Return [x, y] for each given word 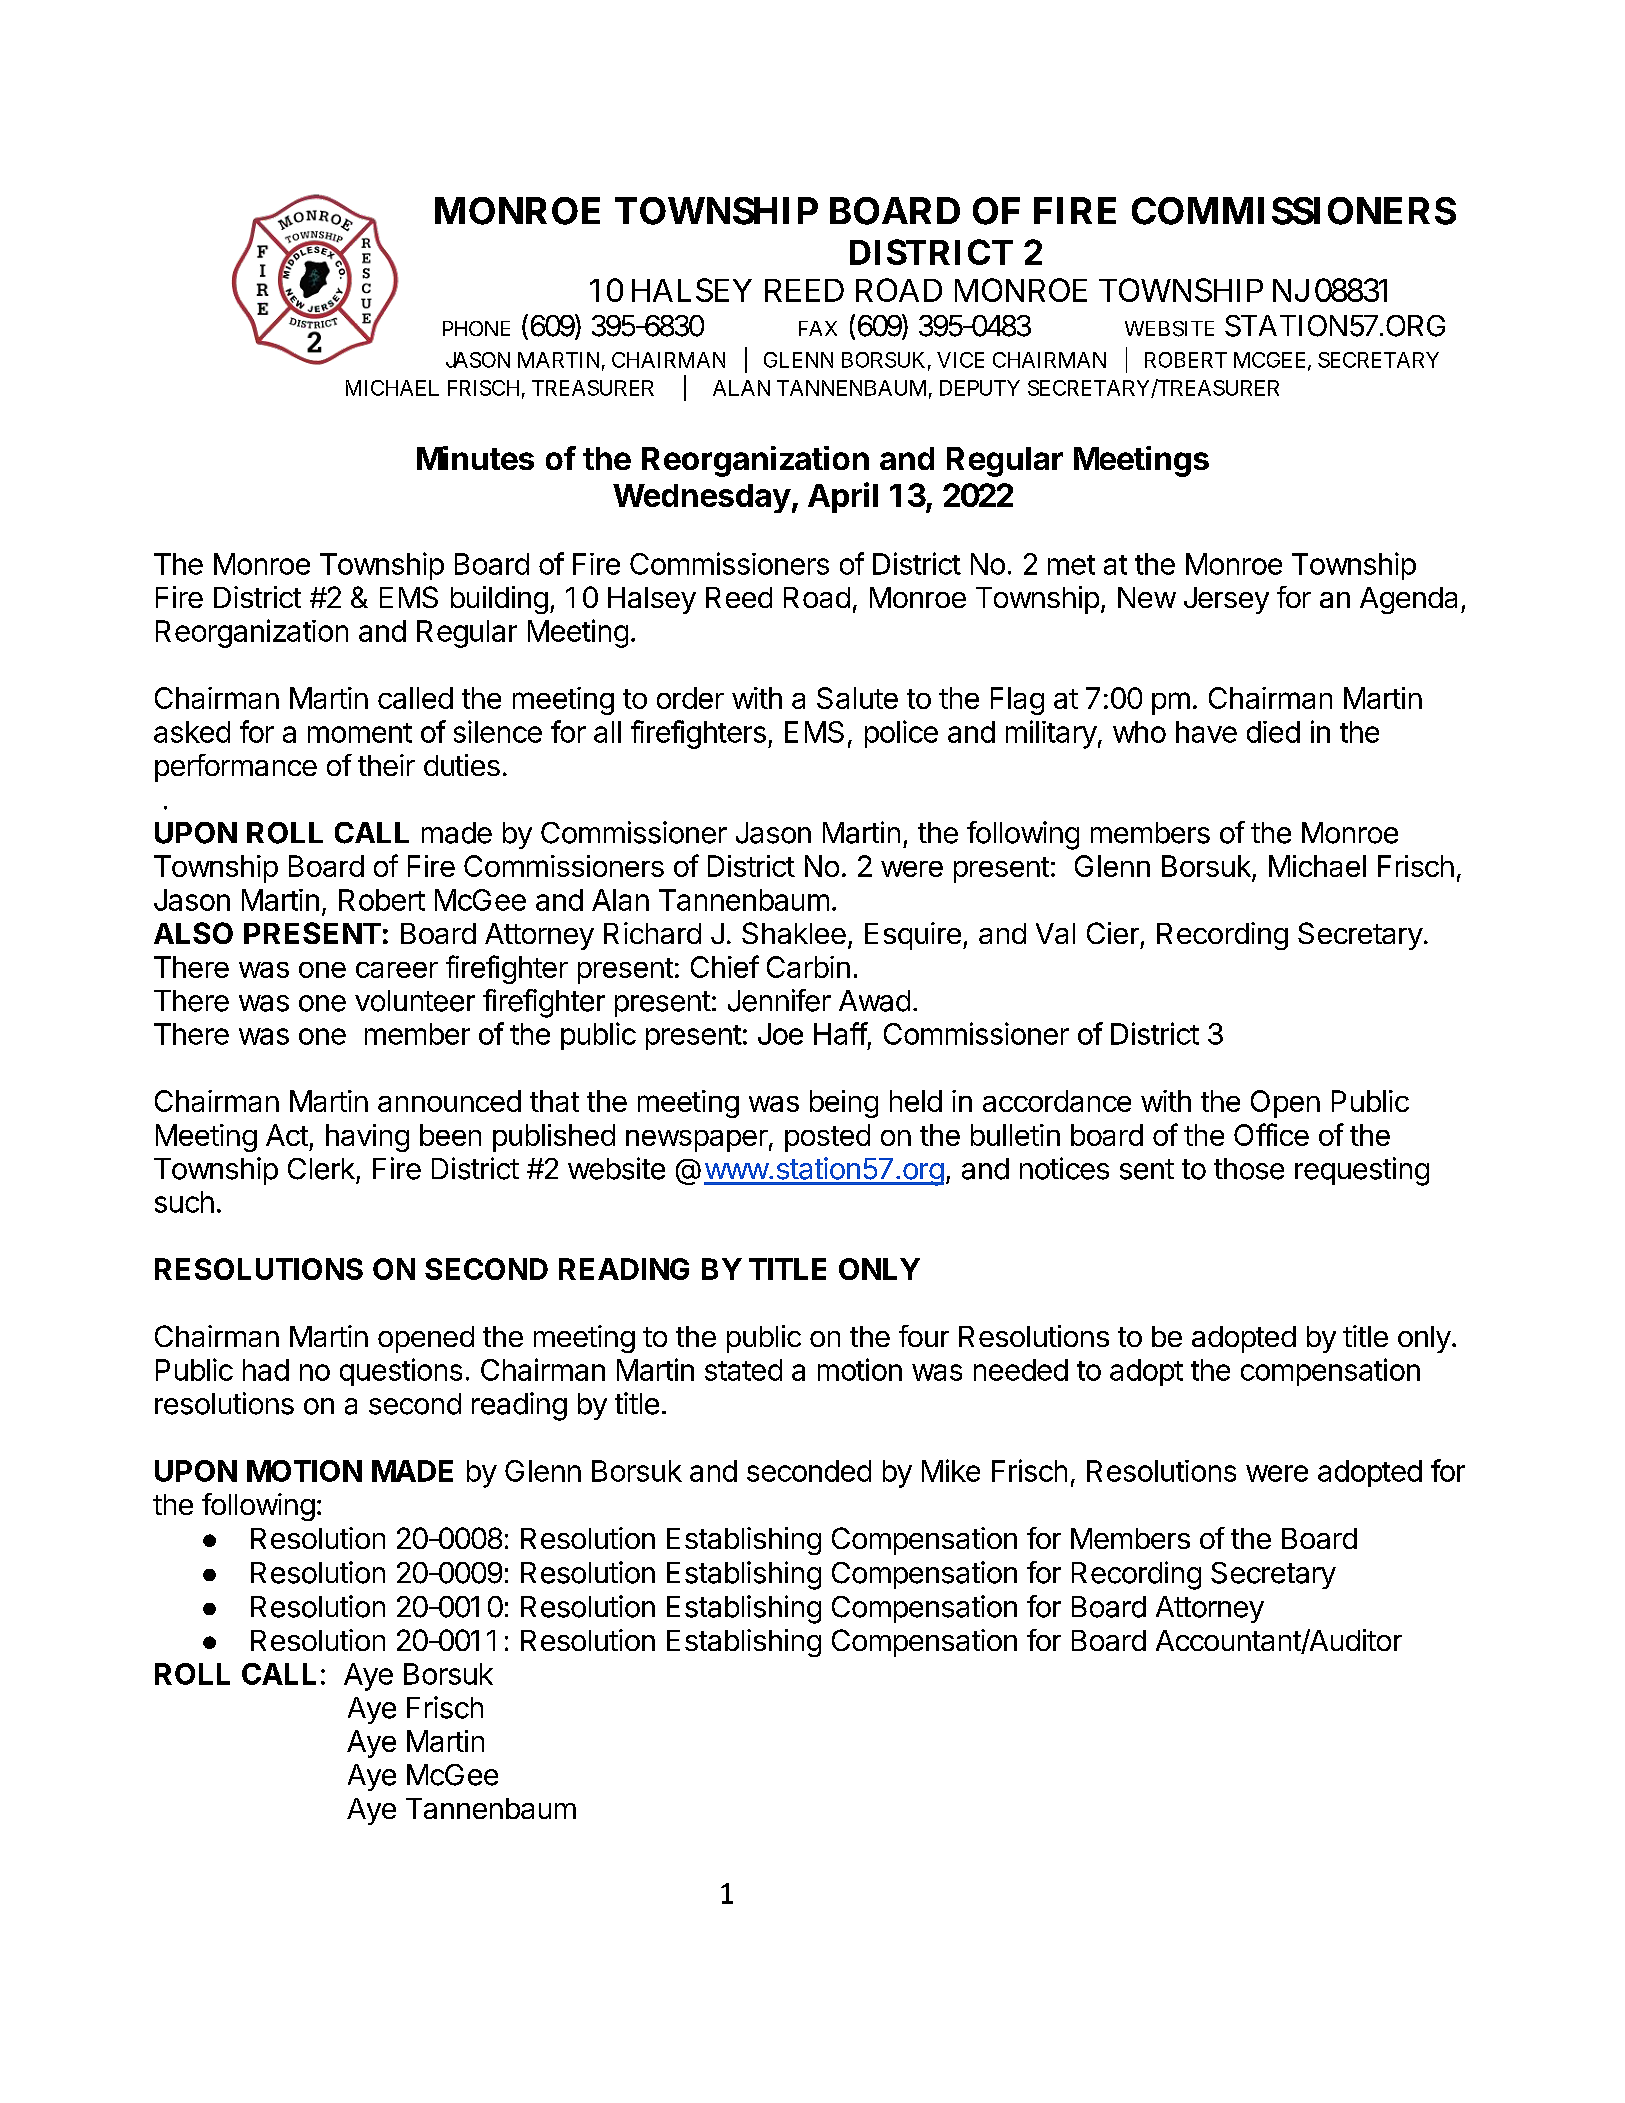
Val [1055, 933]
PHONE [476, 328]
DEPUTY [980, 388]
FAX [818, 328]
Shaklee [794, 933]
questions [401, 1372]
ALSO [193, 933]
